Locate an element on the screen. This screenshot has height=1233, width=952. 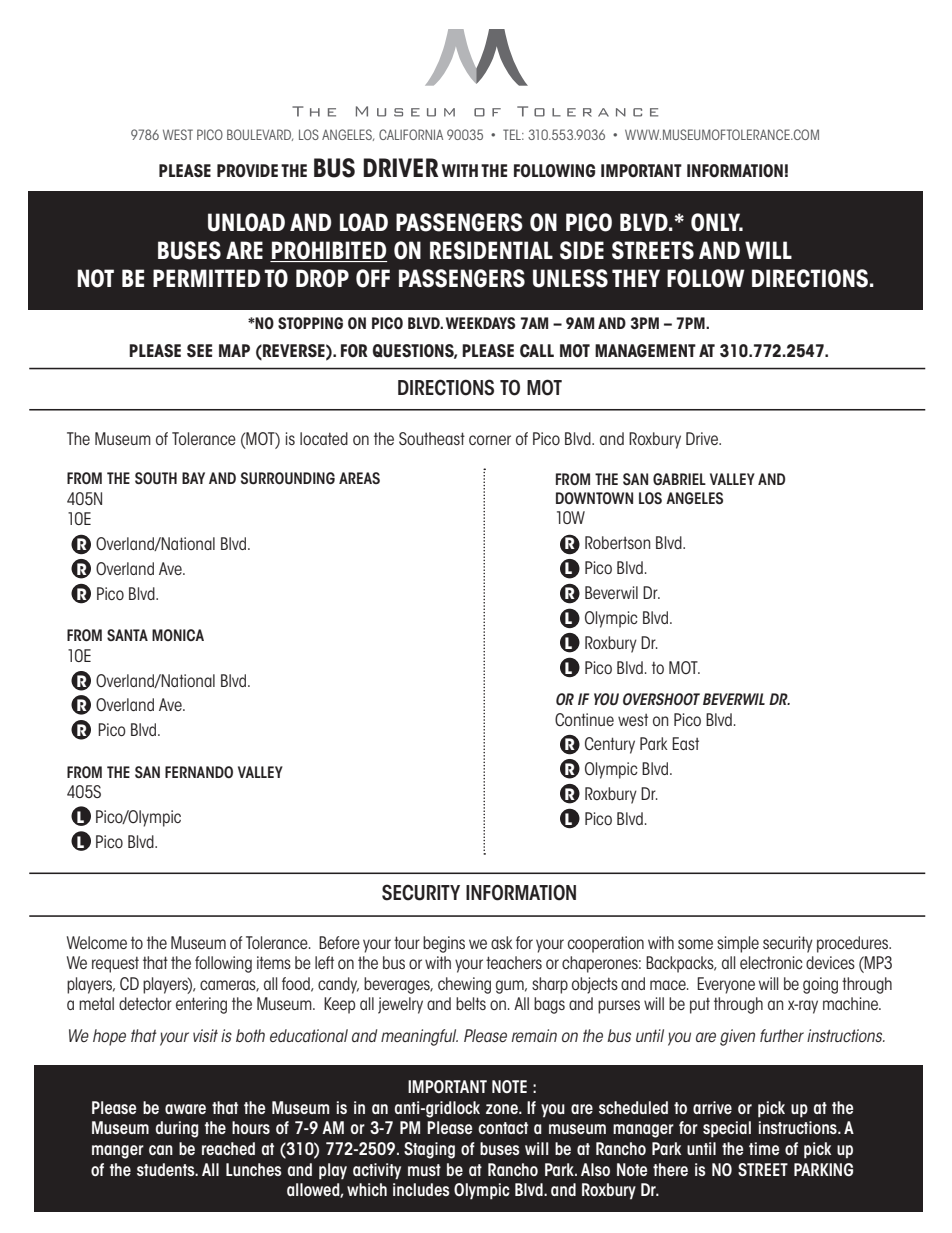
during is located at coordinates (177, 1129).
